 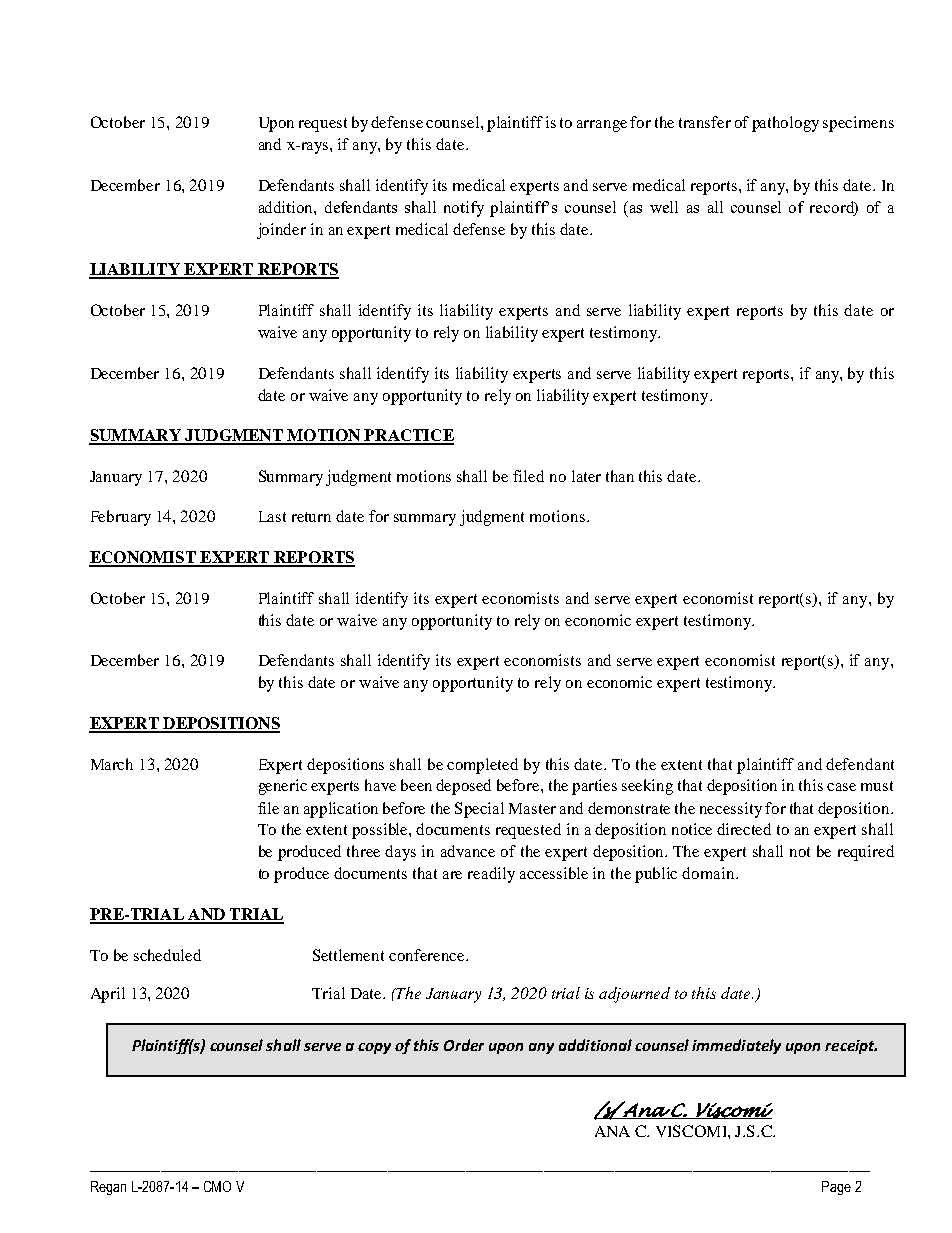 I want to click on pathology, so click(x=785, y=124).
